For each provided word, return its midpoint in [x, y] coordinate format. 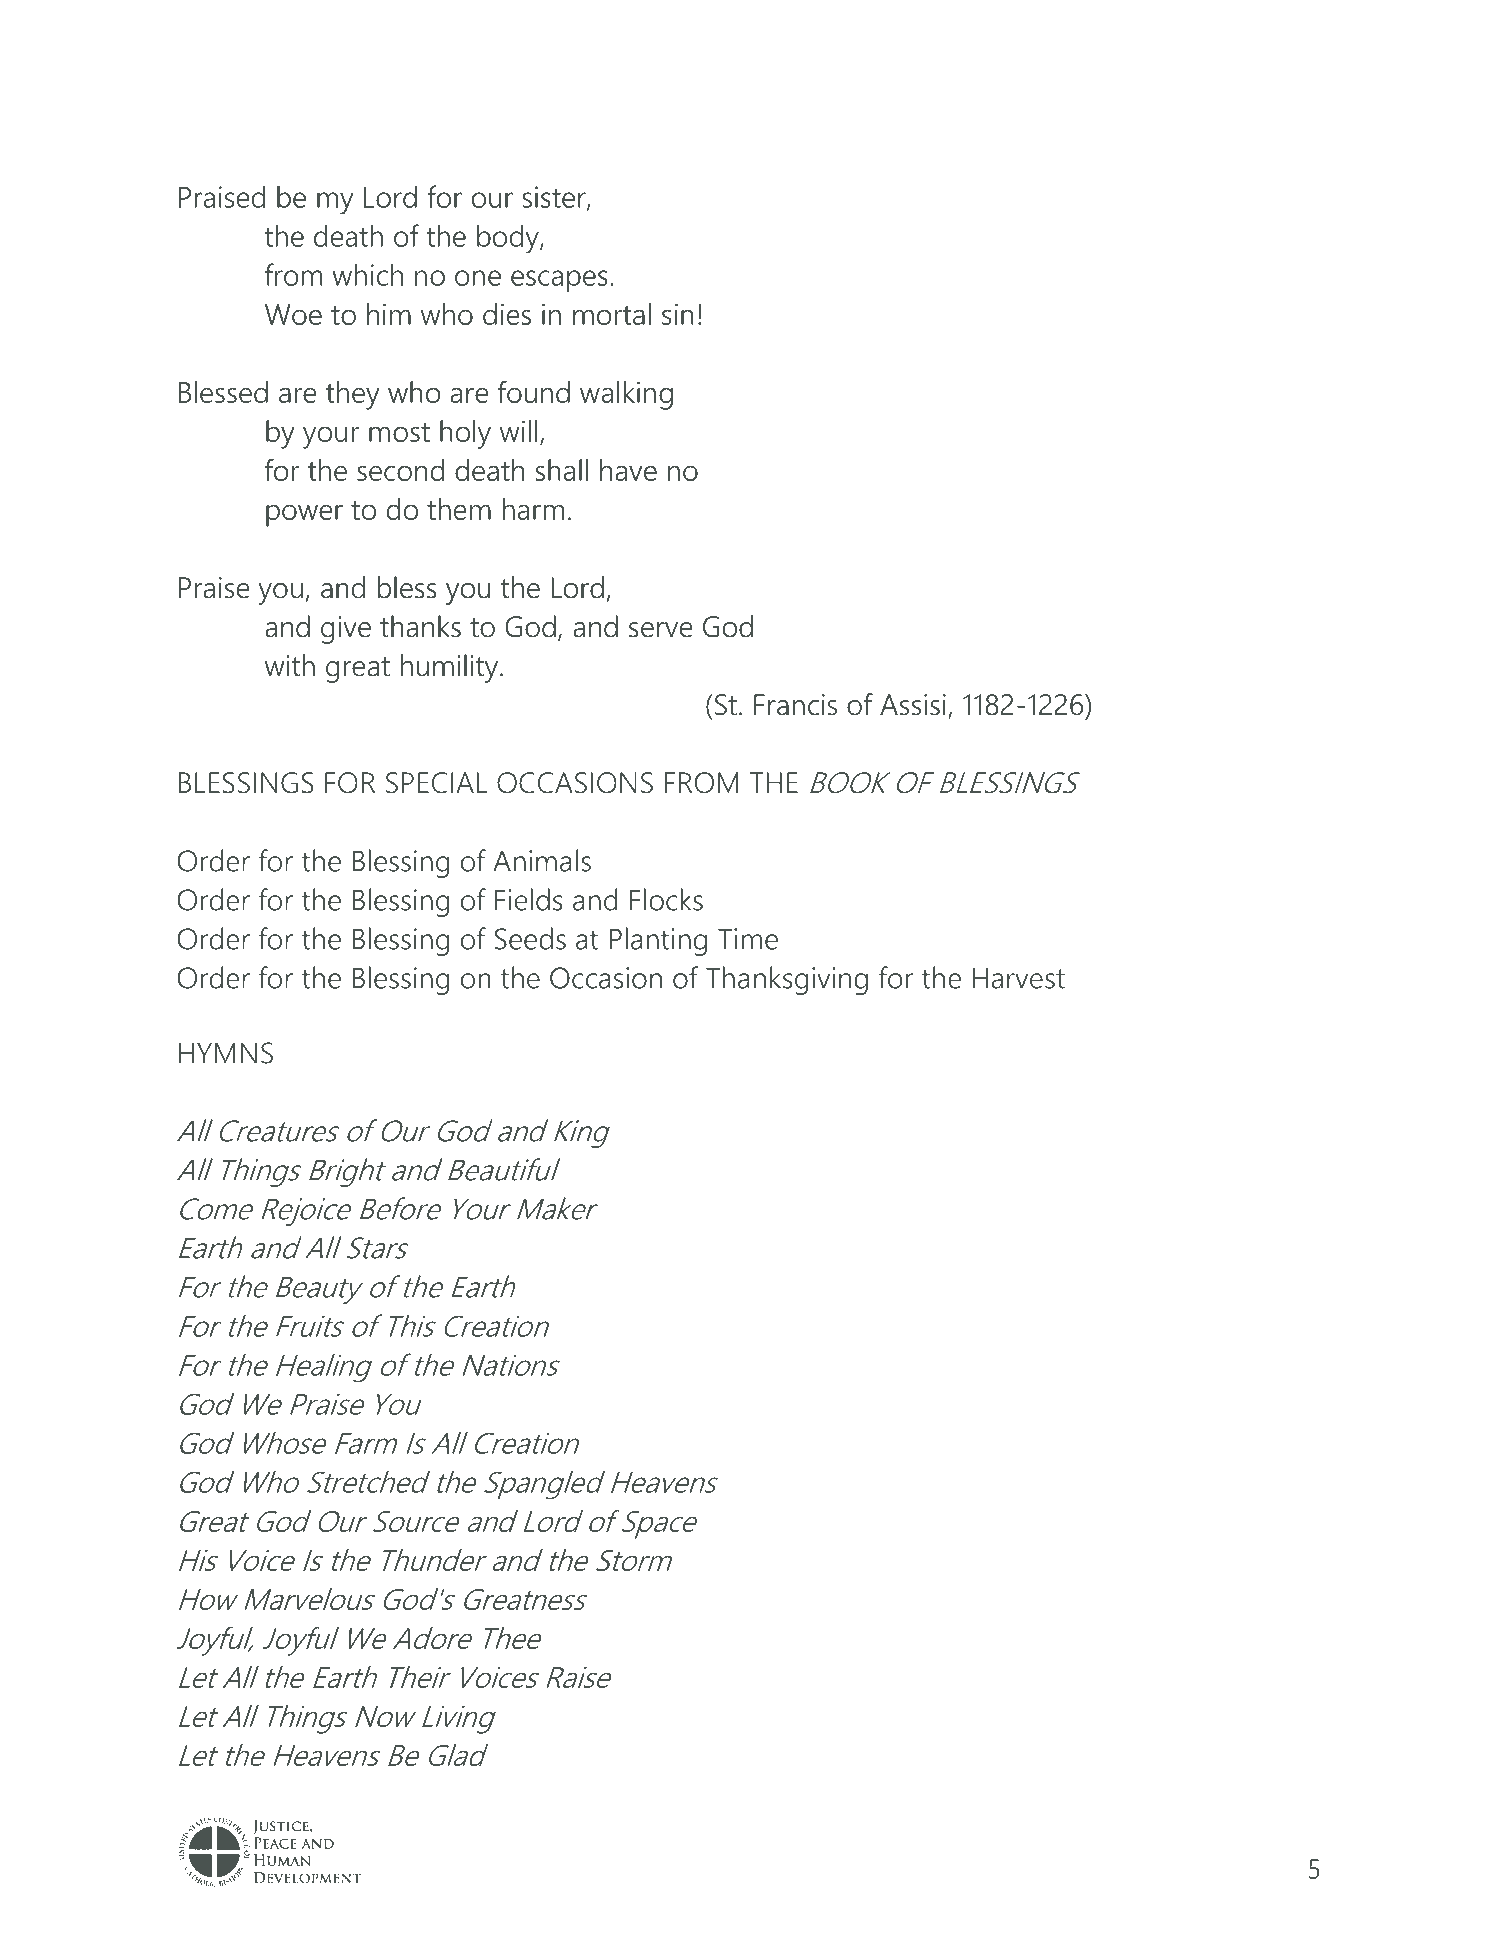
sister [555, 198]
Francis [795, 705]
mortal [612, 314]
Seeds [530, 938]
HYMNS [226, 1053]
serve [661, 630]
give [346, 630]
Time [748, 939]
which [367, 274]
